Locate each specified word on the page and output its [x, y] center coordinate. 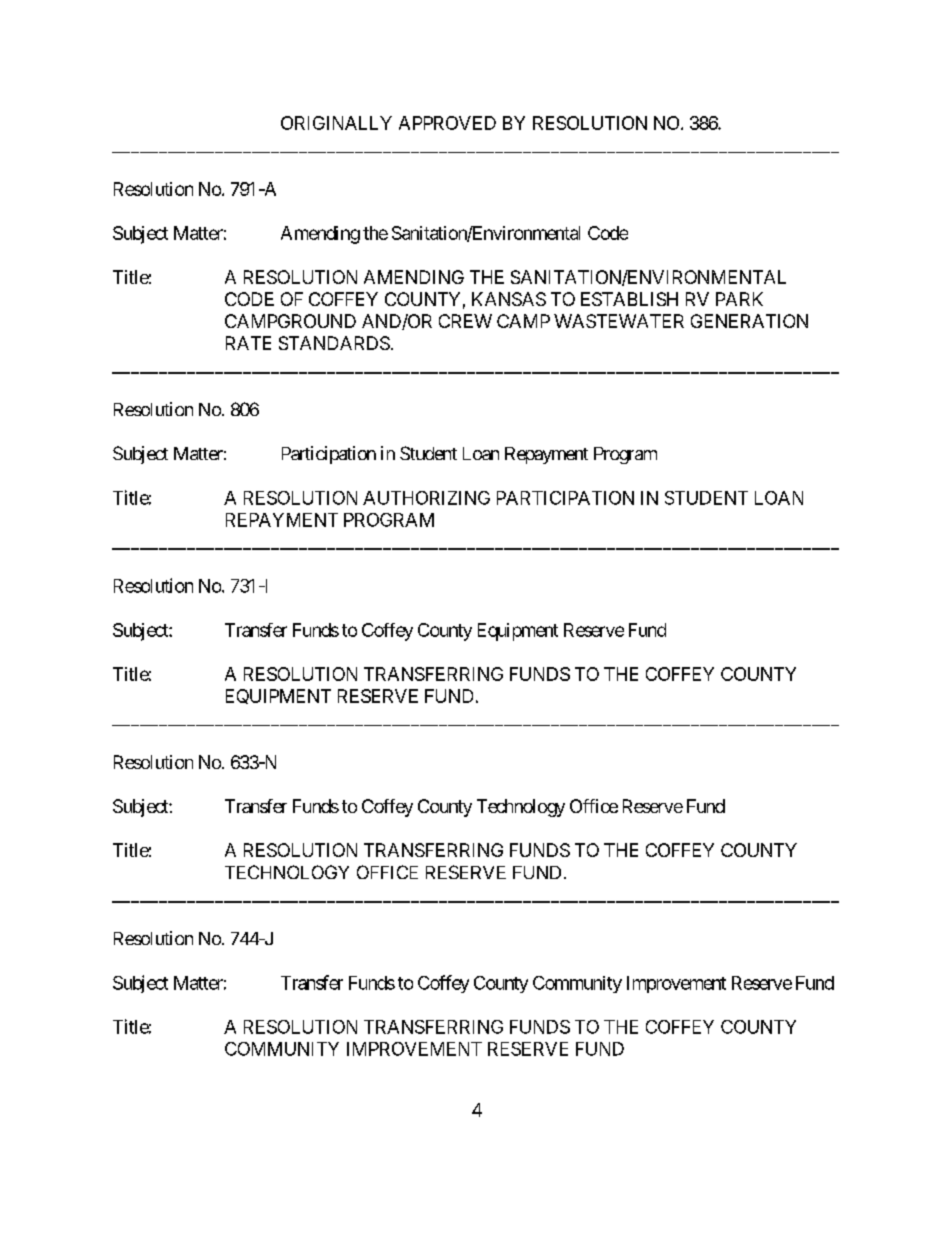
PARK [739, 299]
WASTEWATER [619, 321]
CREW [465, 321]
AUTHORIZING [426, 498]
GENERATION [749, 321]
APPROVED [447, 123]
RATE [248, 343]
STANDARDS [334, 343]
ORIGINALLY [336, 123]
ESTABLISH [629, 299]
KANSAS [509, 299]
